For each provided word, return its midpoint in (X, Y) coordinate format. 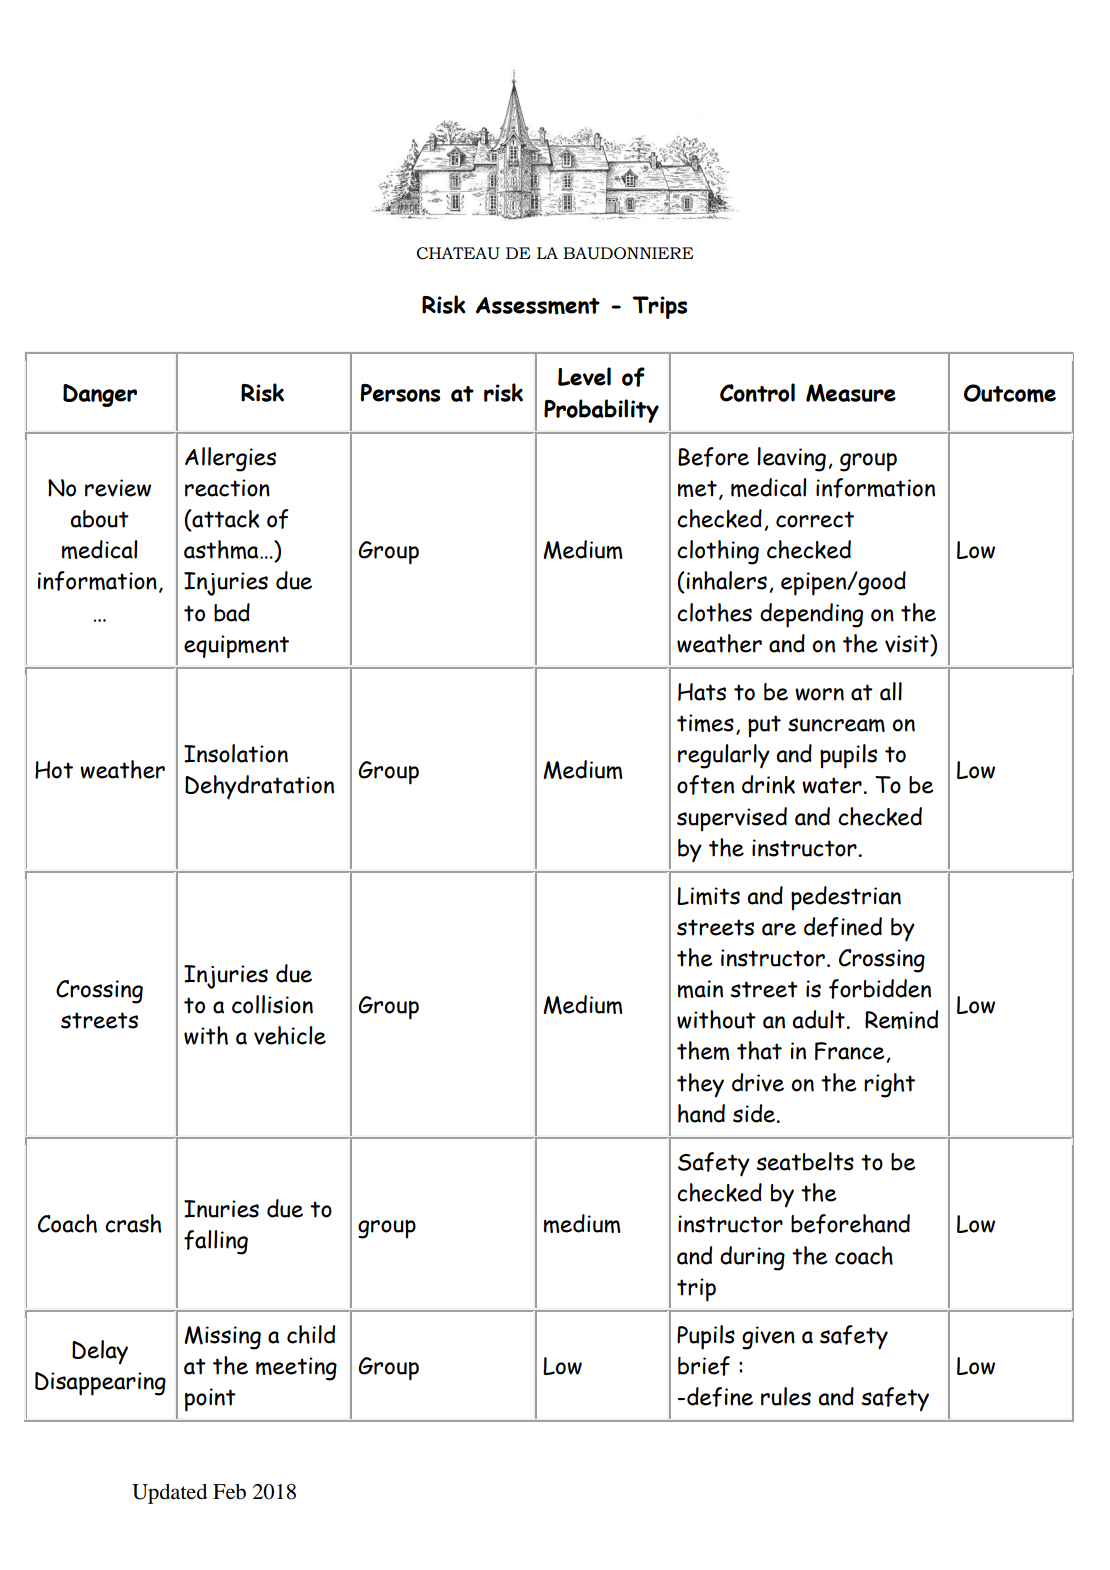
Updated (169, 1494)
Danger (100, 395)
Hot (54, 770)
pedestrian (846, 898)
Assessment (538, 306)
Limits (708, 896)
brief (704, 1366)
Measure (851, 393)
